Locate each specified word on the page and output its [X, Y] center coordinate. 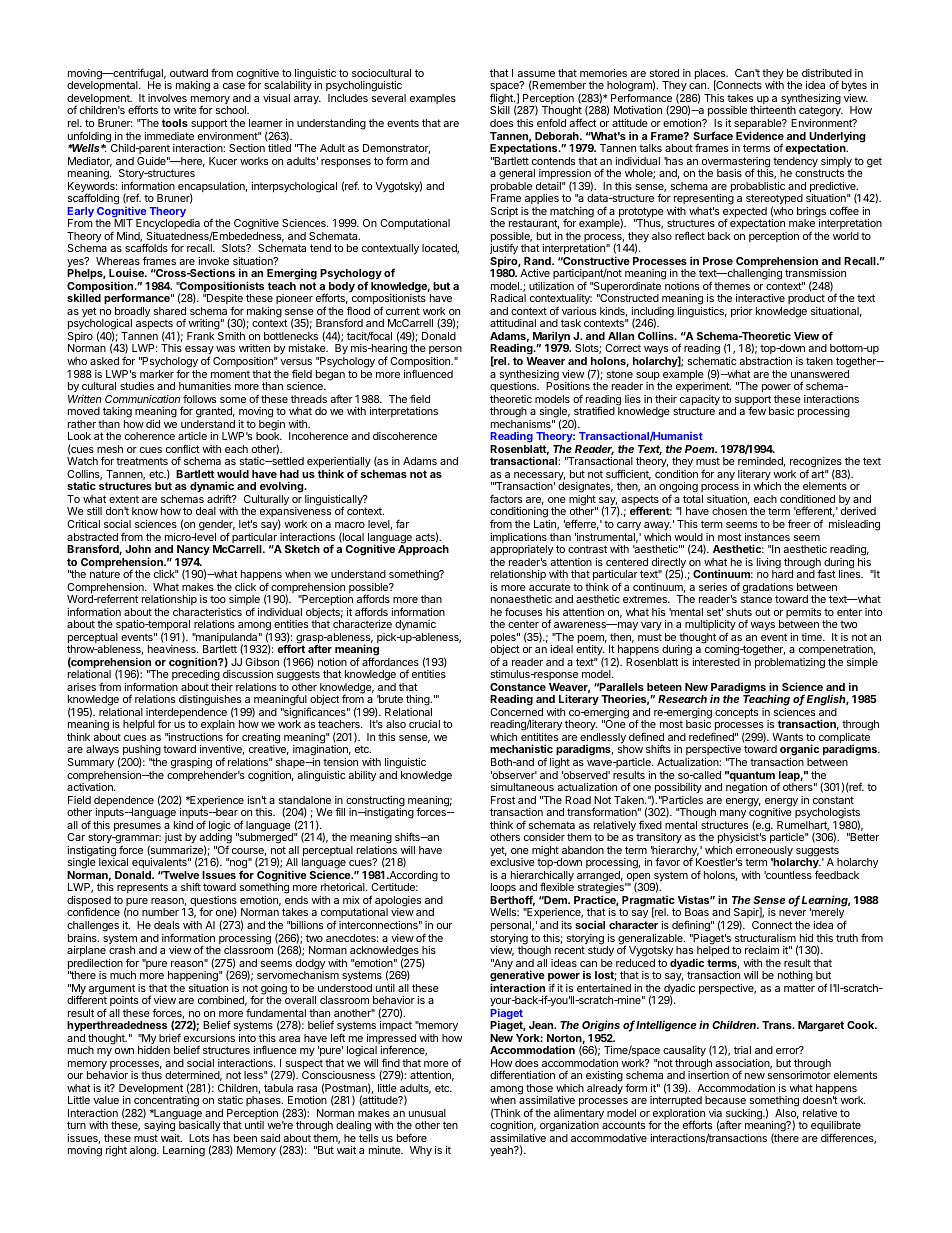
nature [105, 574]
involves [167, 98]
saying [160, 1128]
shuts [739, 612]
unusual [427, 1113]
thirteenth [773, 110]
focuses [523, 611]
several [389, 98]
